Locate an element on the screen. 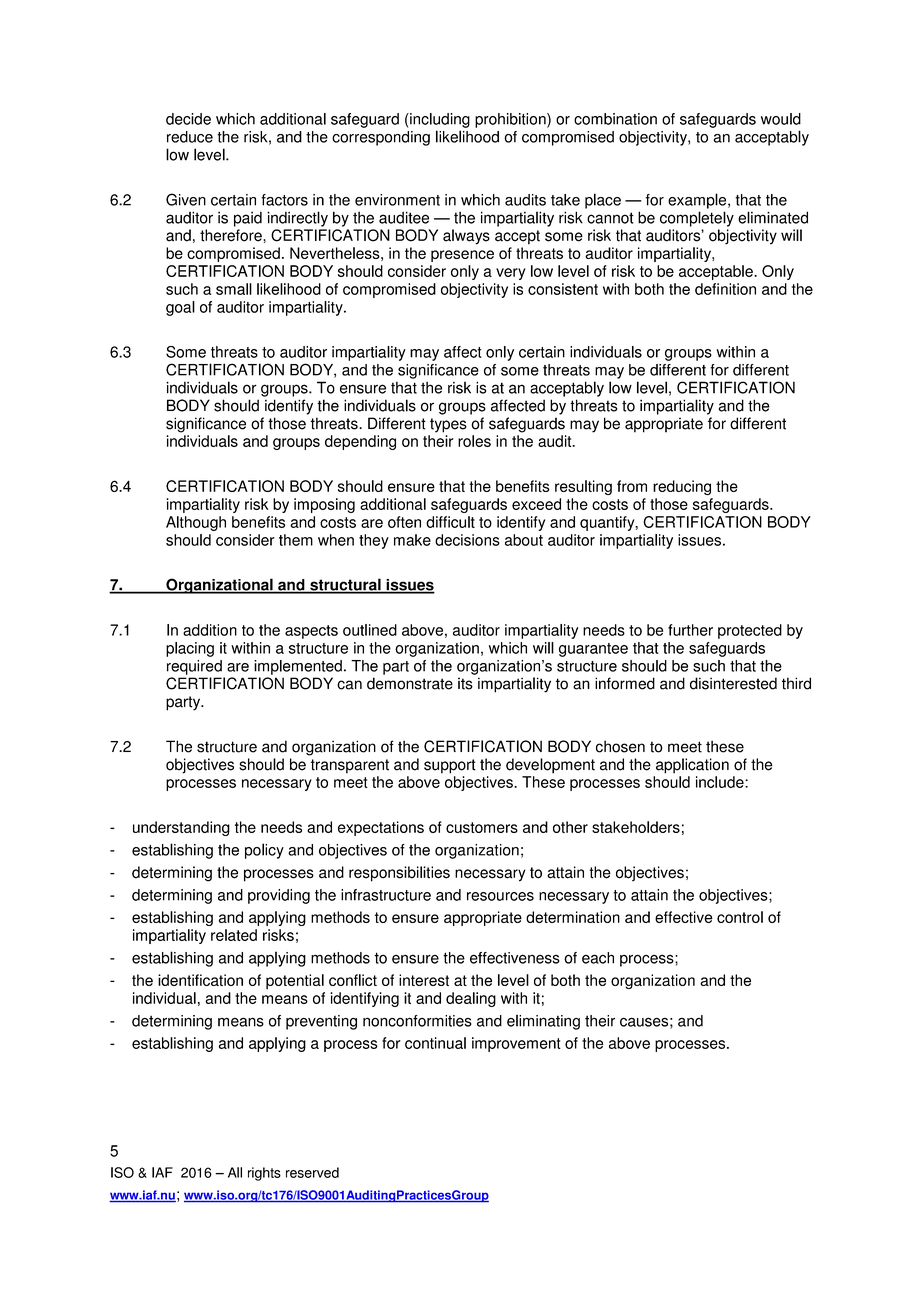  example is located at coordinates (698, 201).
